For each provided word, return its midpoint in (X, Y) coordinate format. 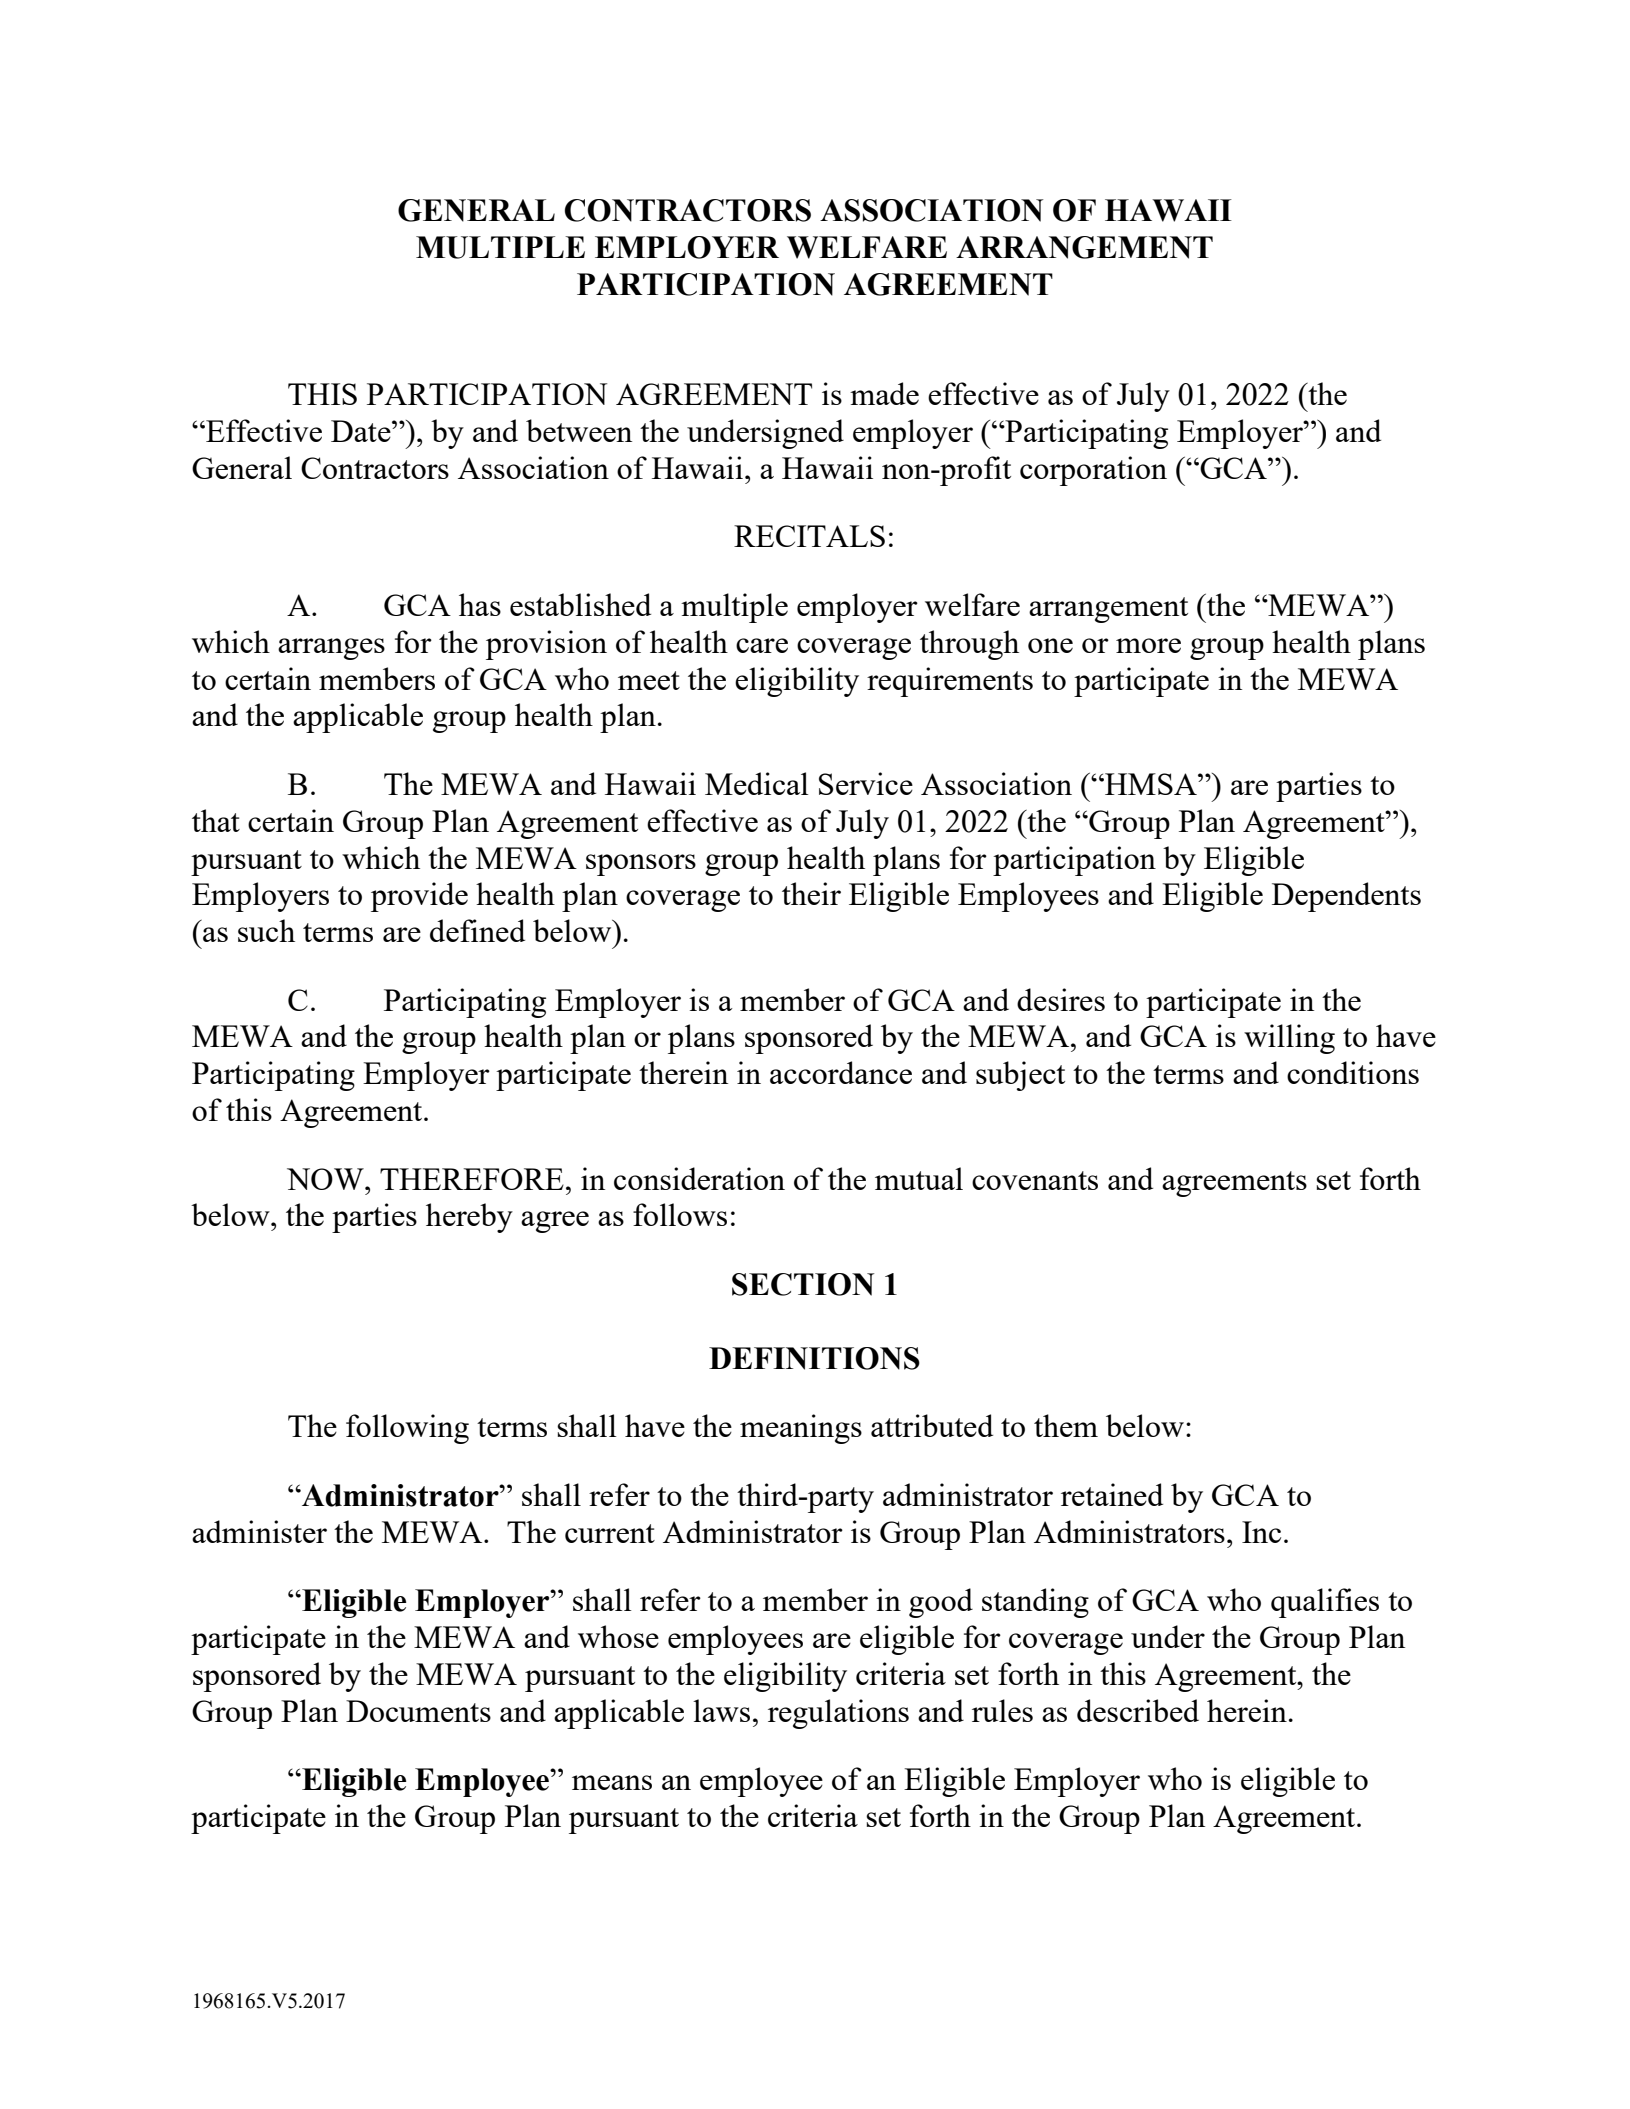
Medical (757, 783)
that (216, 820)
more (1148, 645)
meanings (801, 1429)
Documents (418, 1711)
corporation (1093, 471)
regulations (838, 1714)
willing (1289, 1039)
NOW (326, 1179)
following (407, 1429)
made (884, 393)
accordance (841, 1072)
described (1138, 1710)
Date (362, 431)
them (1066, 1425)
